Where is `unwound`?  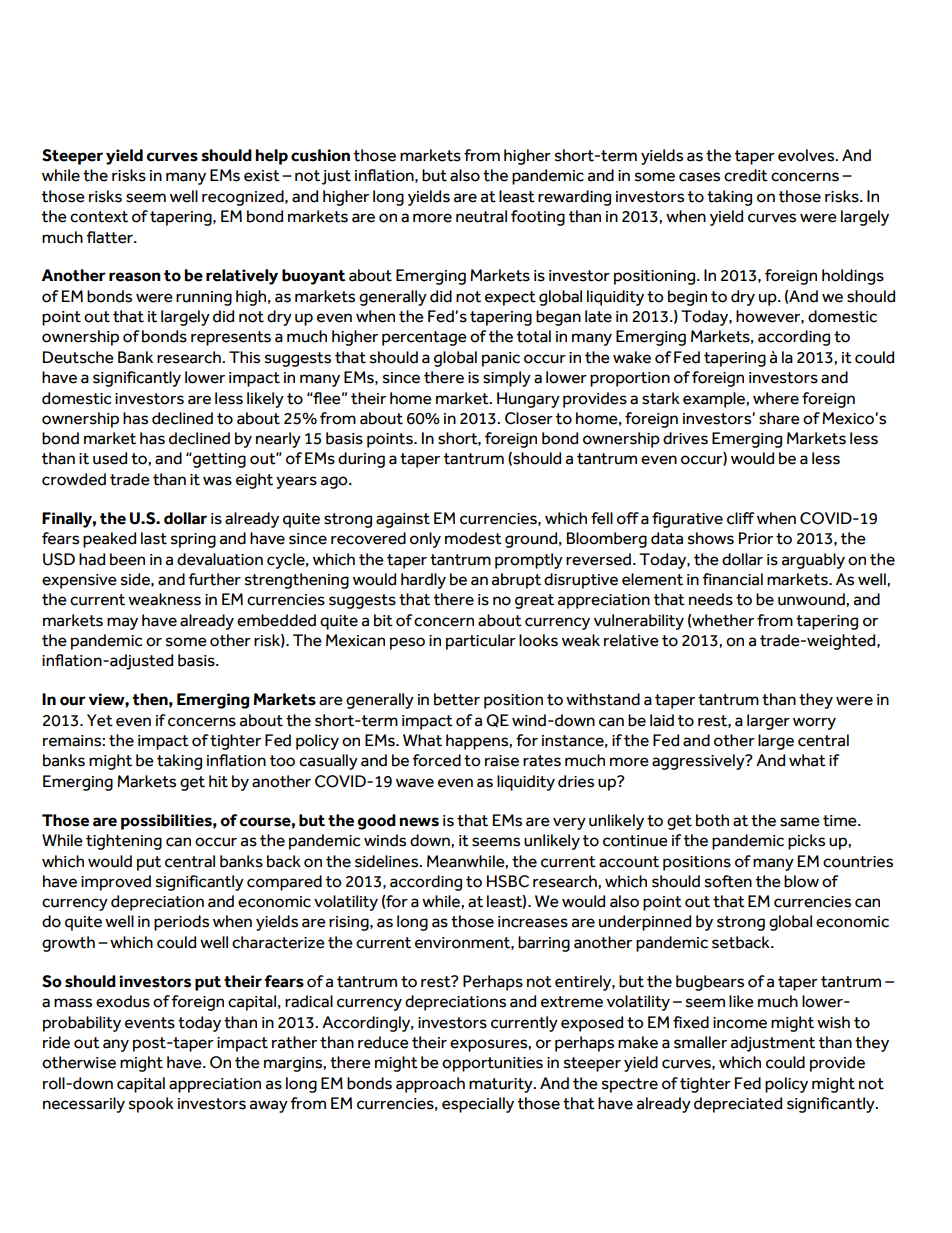 unwound is located at coordinates (812, 599).
